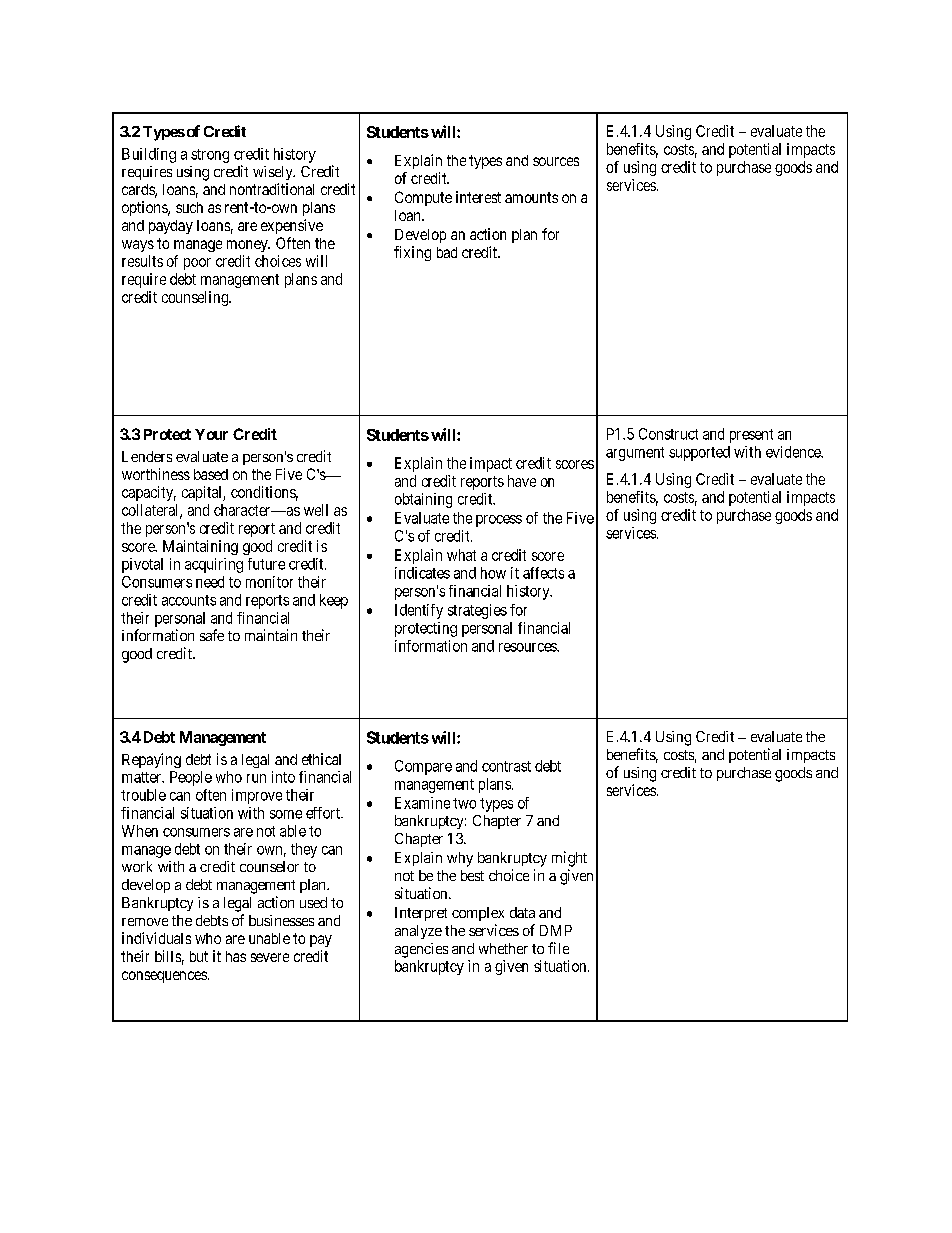  What do you see at coordinates (522, 481) in the screenshot?
I see `have` at bounding box center [522, 481].
